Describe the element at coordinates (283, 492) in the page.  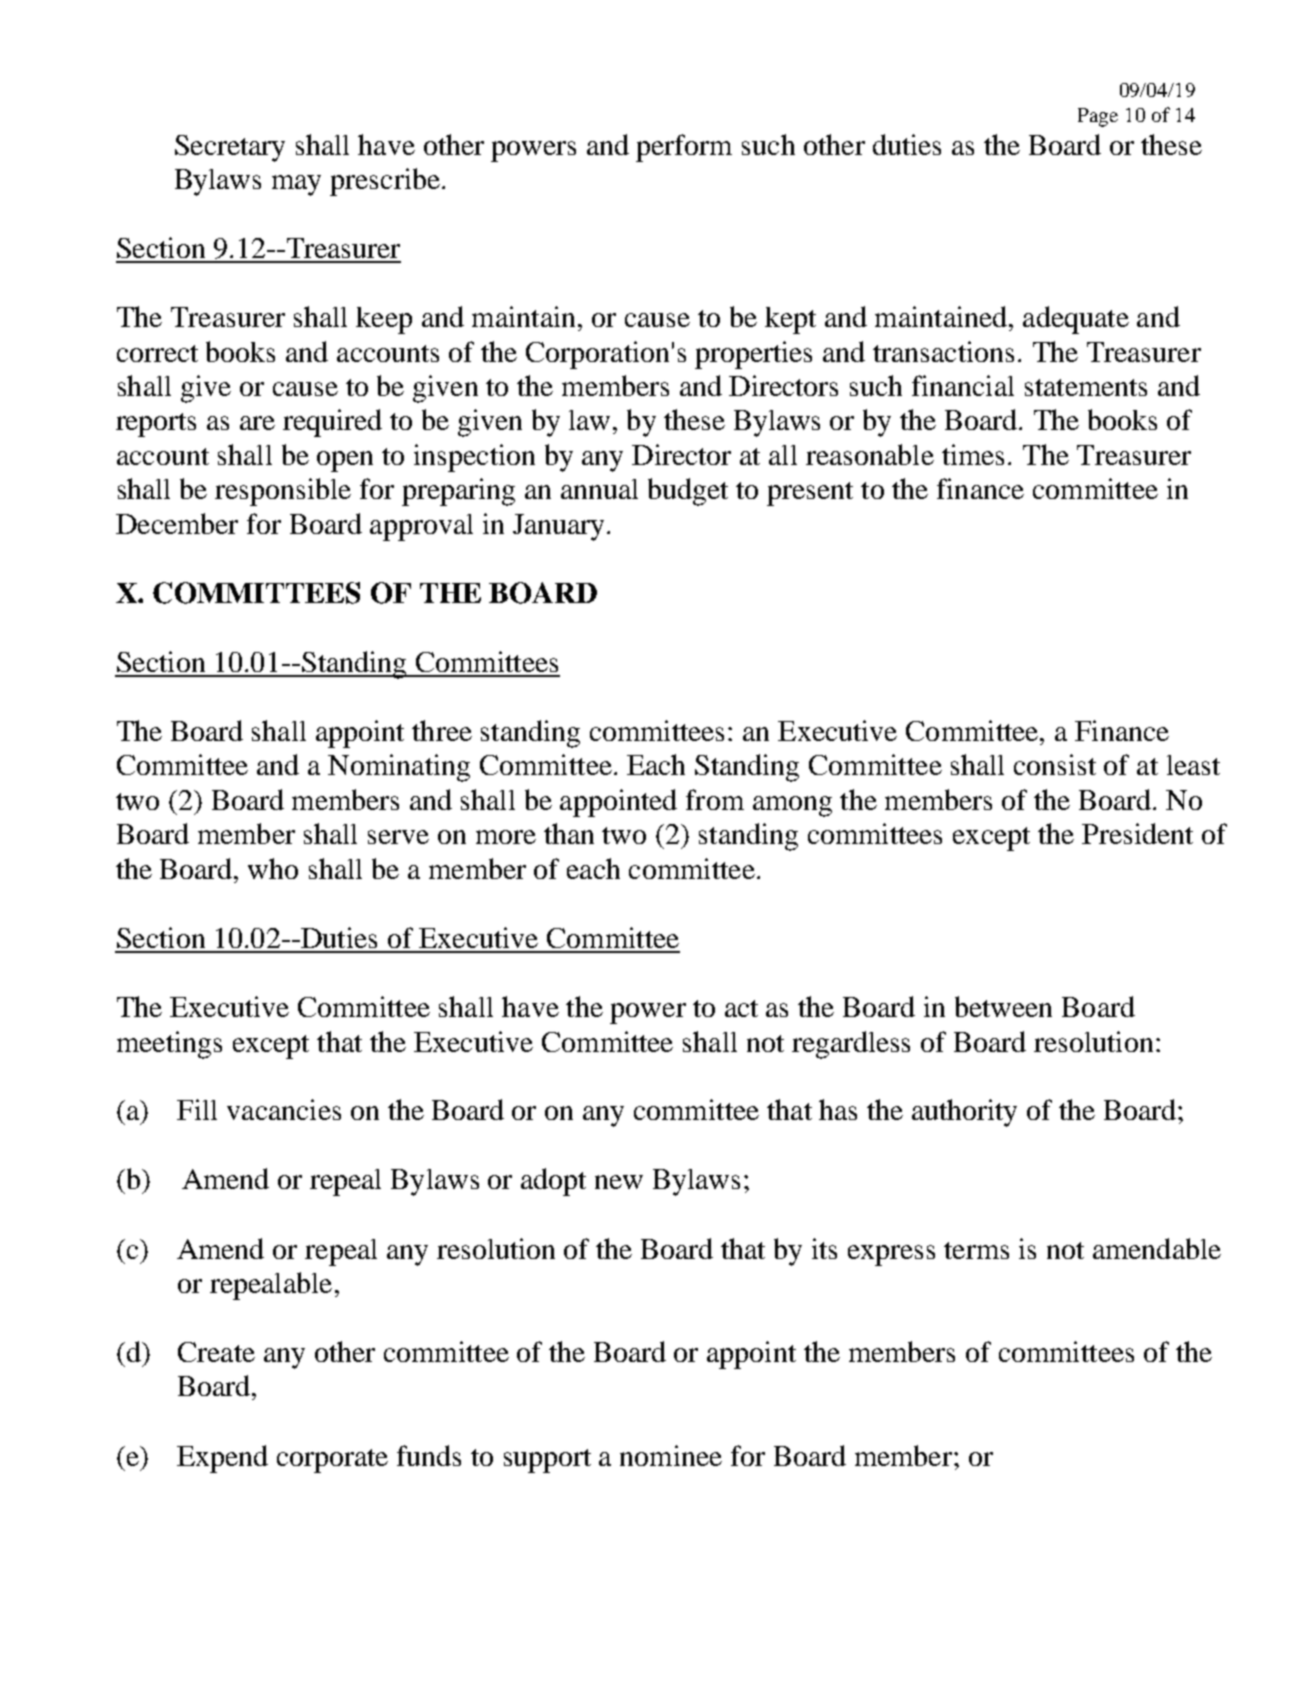
I see `responsible` at that location.
